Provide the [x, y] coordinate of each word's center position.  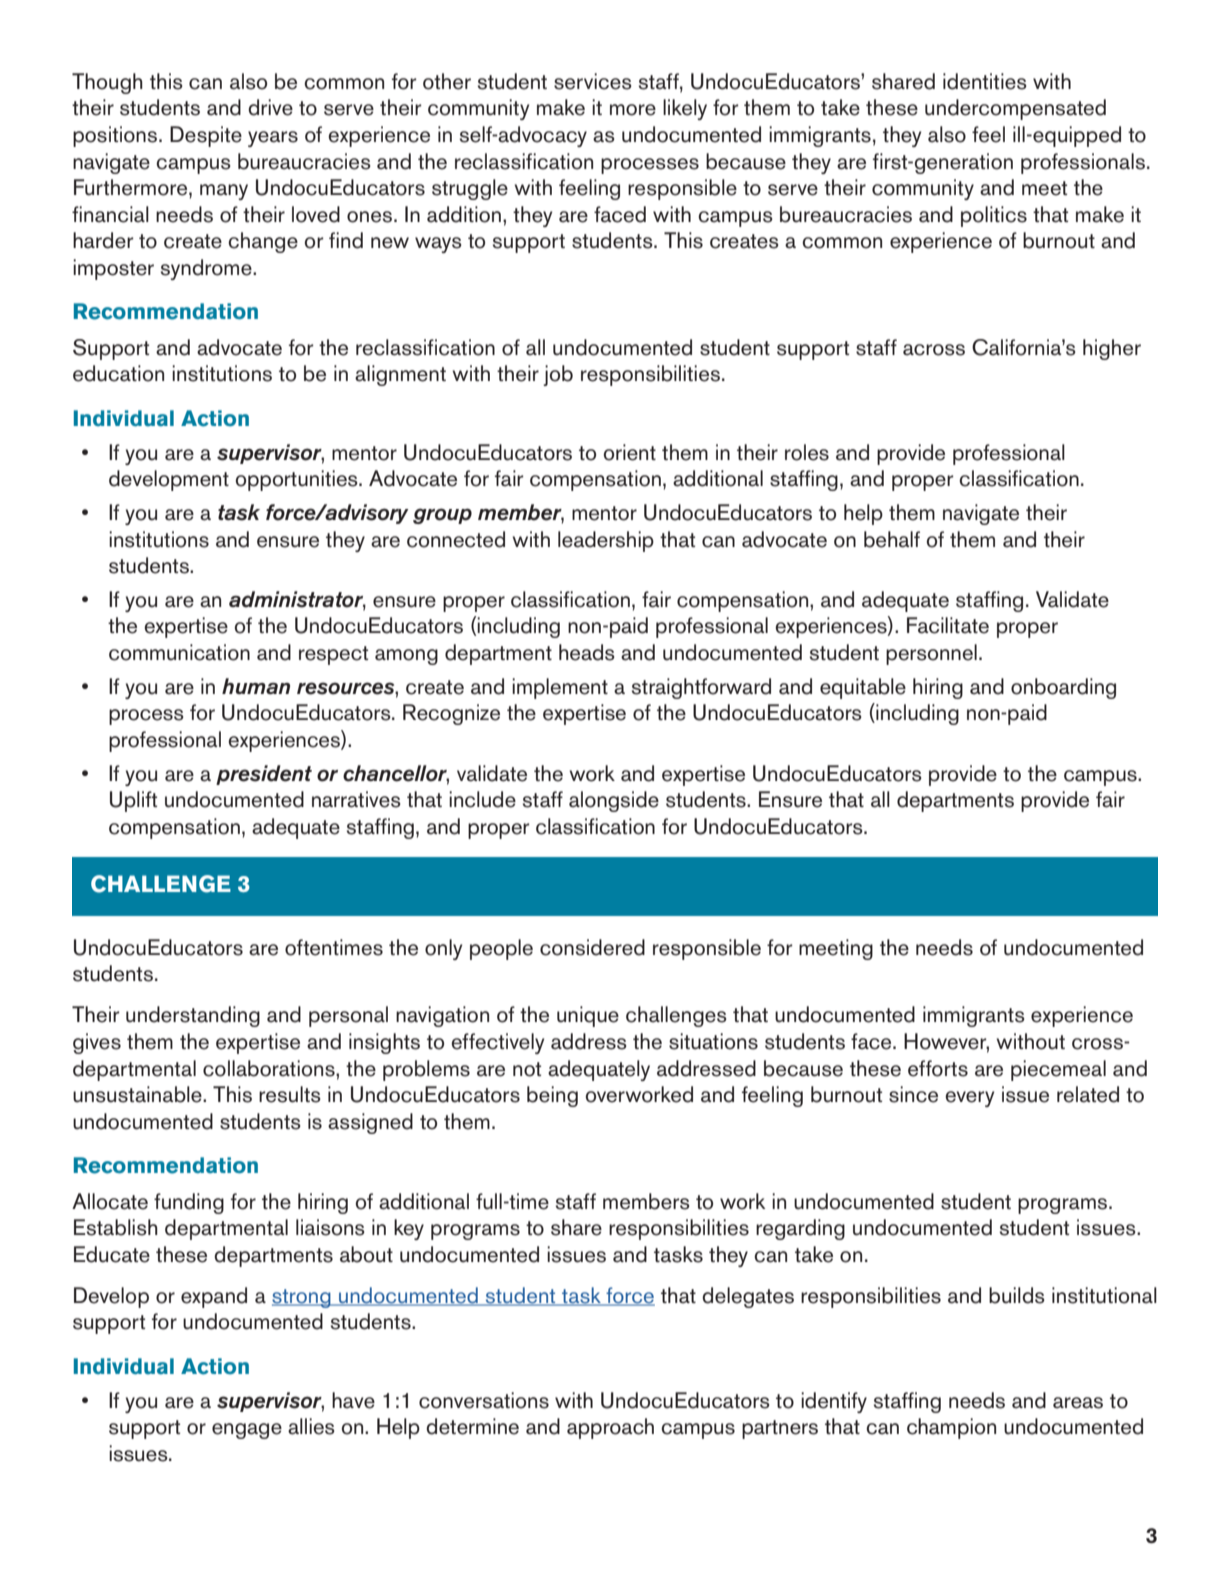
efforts [938, 1068]
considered [592, 947]
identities [985, 81]
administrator [297, 600]
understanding [193, 1016]
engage [247, 1431]
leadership [606, 541]
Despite [206, 136]
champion [951, 1428]
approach [610, 1428]
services [593, 81]
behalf [892, 539]
